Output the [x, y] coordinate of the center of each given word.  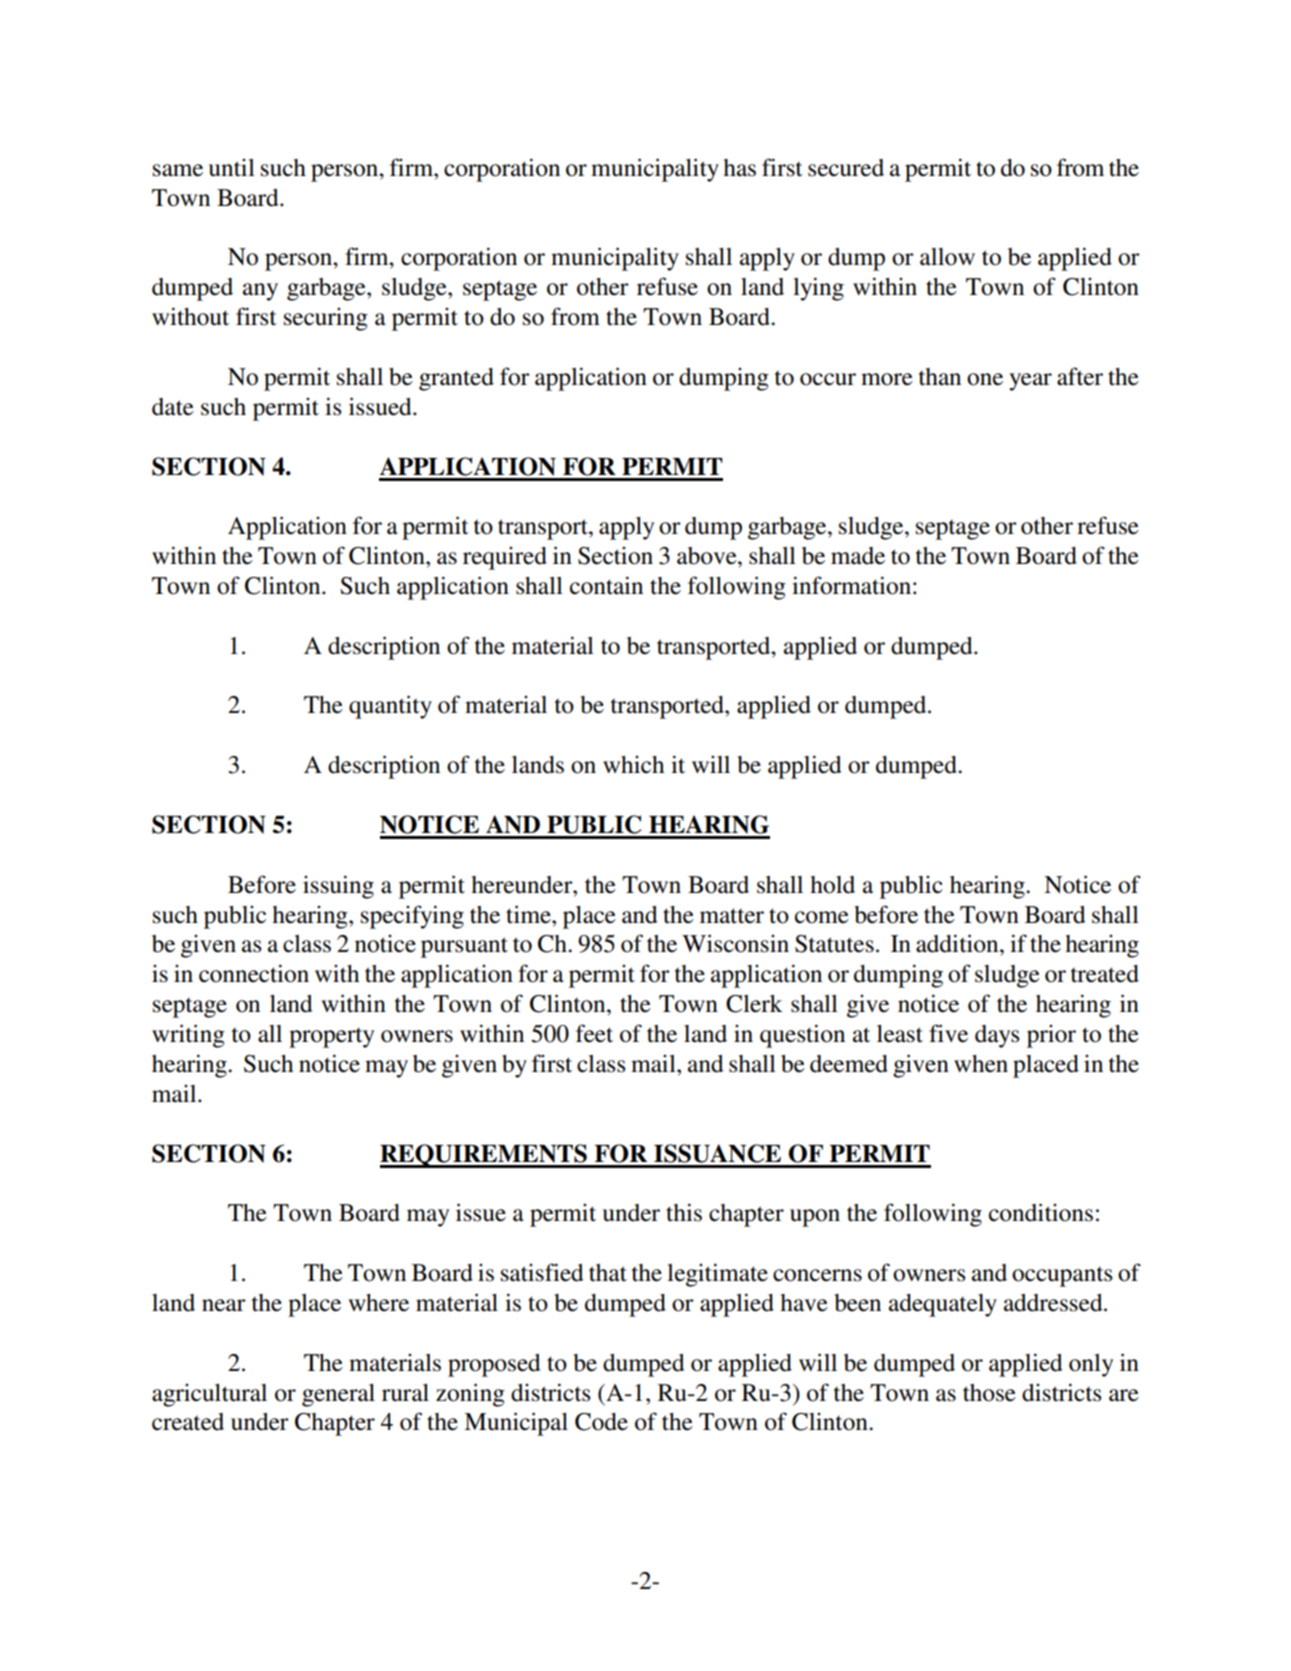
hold [832, 885]
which [633, 765]
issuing [338, 887]
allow [947, 257]
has [739, 168]
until [232, 168]
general [338, 1395]
